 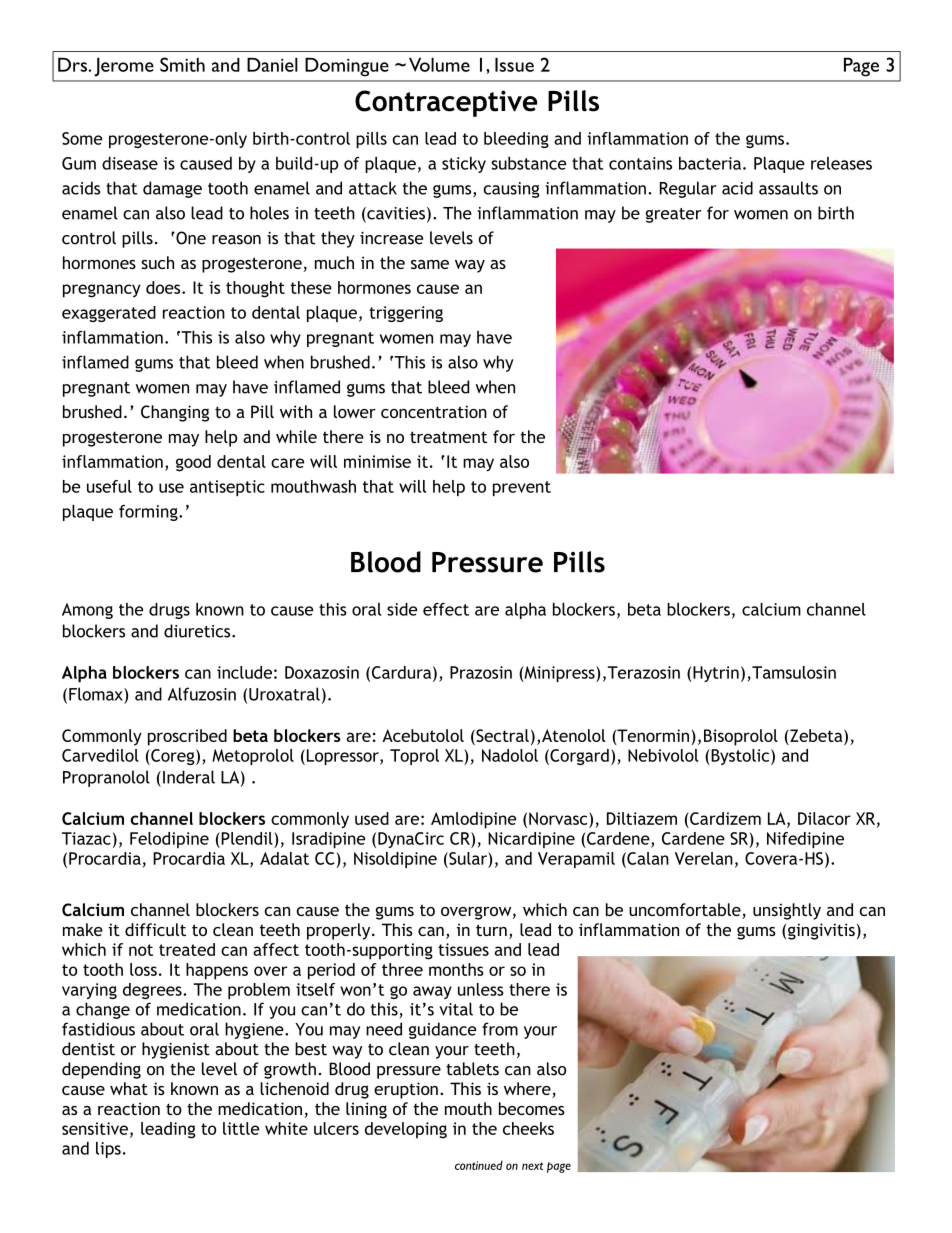 I want to click on prevent, so click(x=522, y=488).
